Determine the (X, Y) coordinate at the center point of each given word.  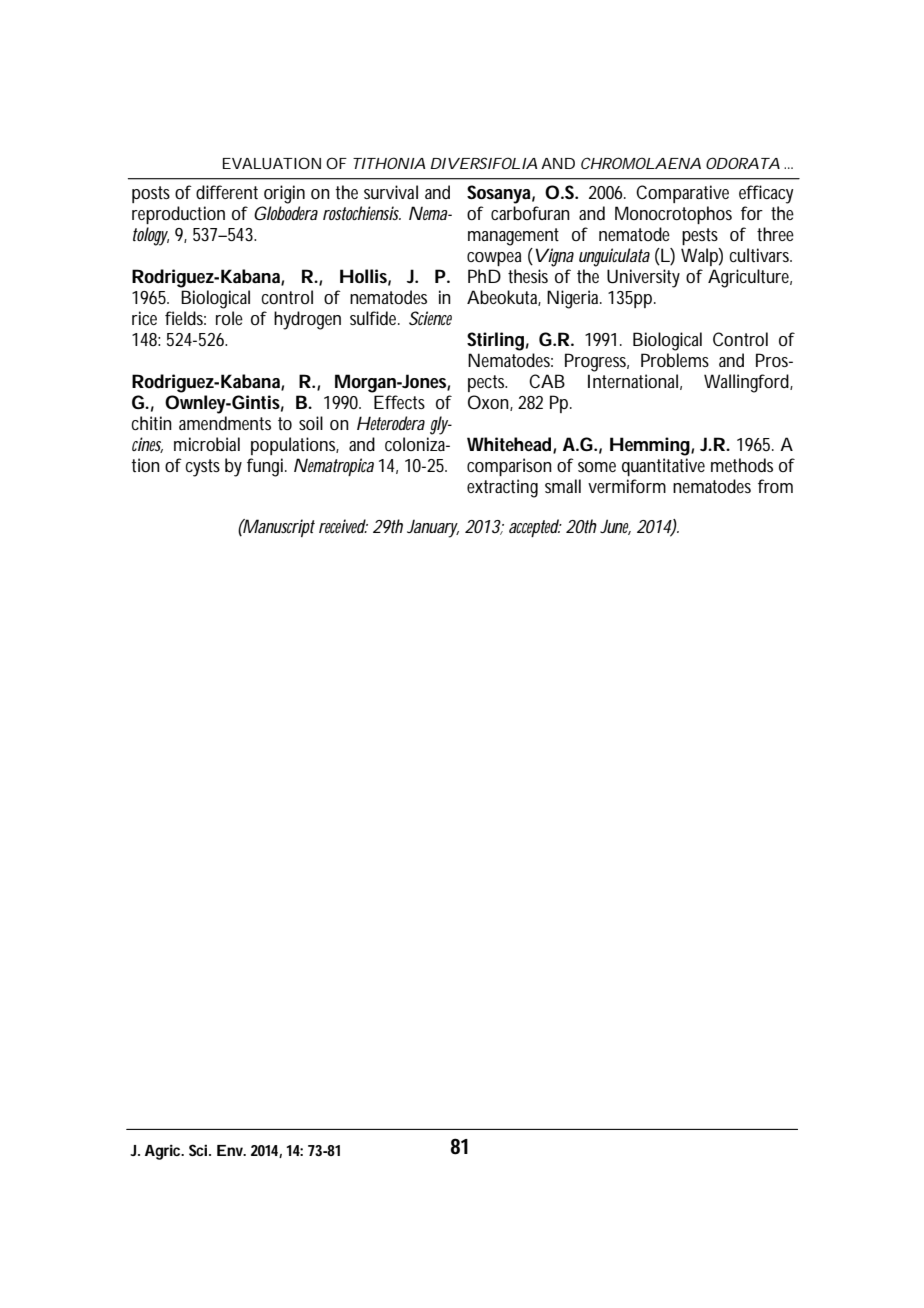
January (433, 529)
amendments (225, 423)
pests (700, 236)
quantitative (663, 467)
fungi (265, 467)
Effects (399, 402)
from (775, 486)
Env (230, 1150)
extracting (502, 488)
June (615, 527)
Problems (675, 360)
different (227, 192)
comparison (509, 467)
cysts (203, 468)
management (513, 237)
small (563, 486)
